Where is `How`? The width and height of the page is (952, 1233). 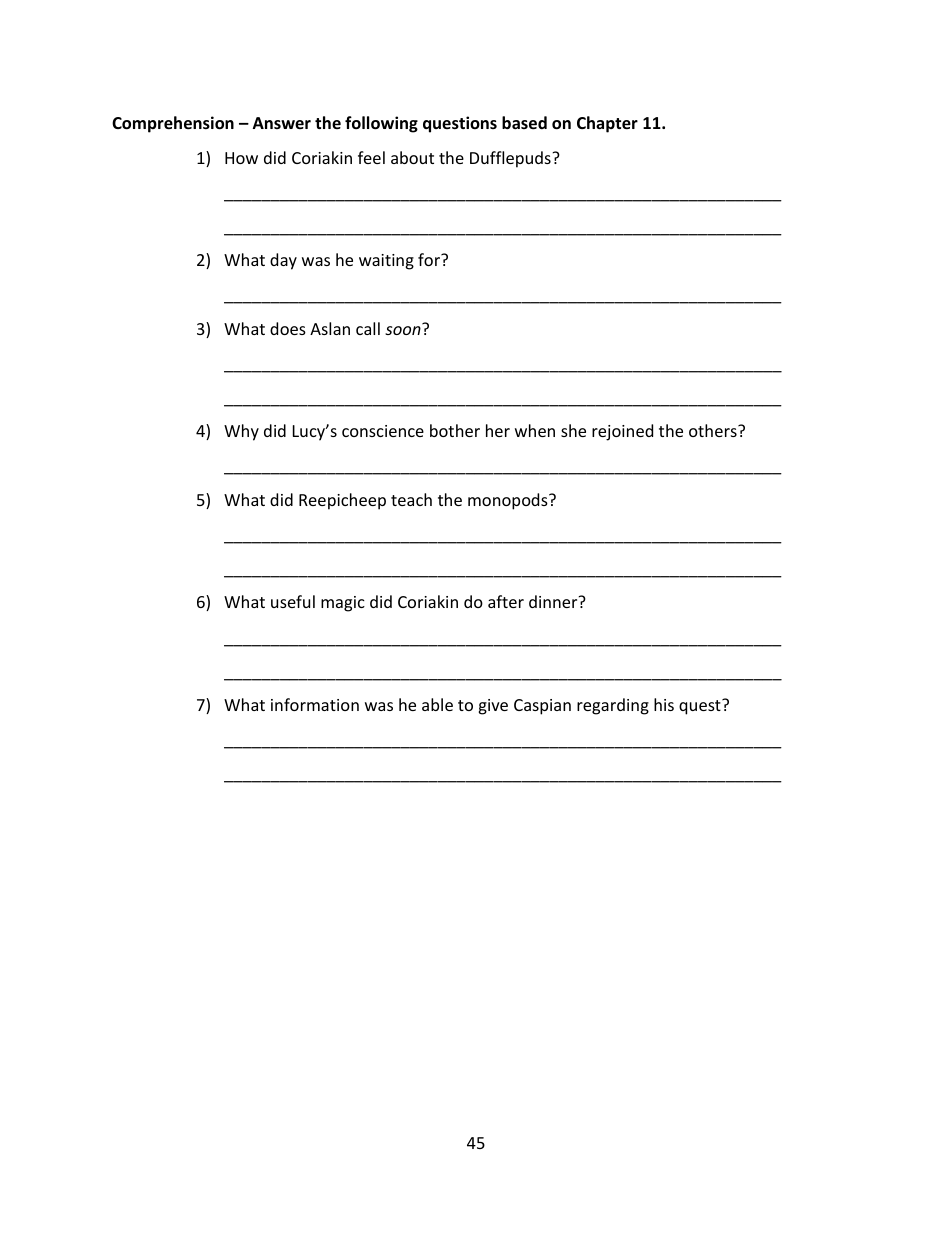
How is located at coordinates (241, 158).
